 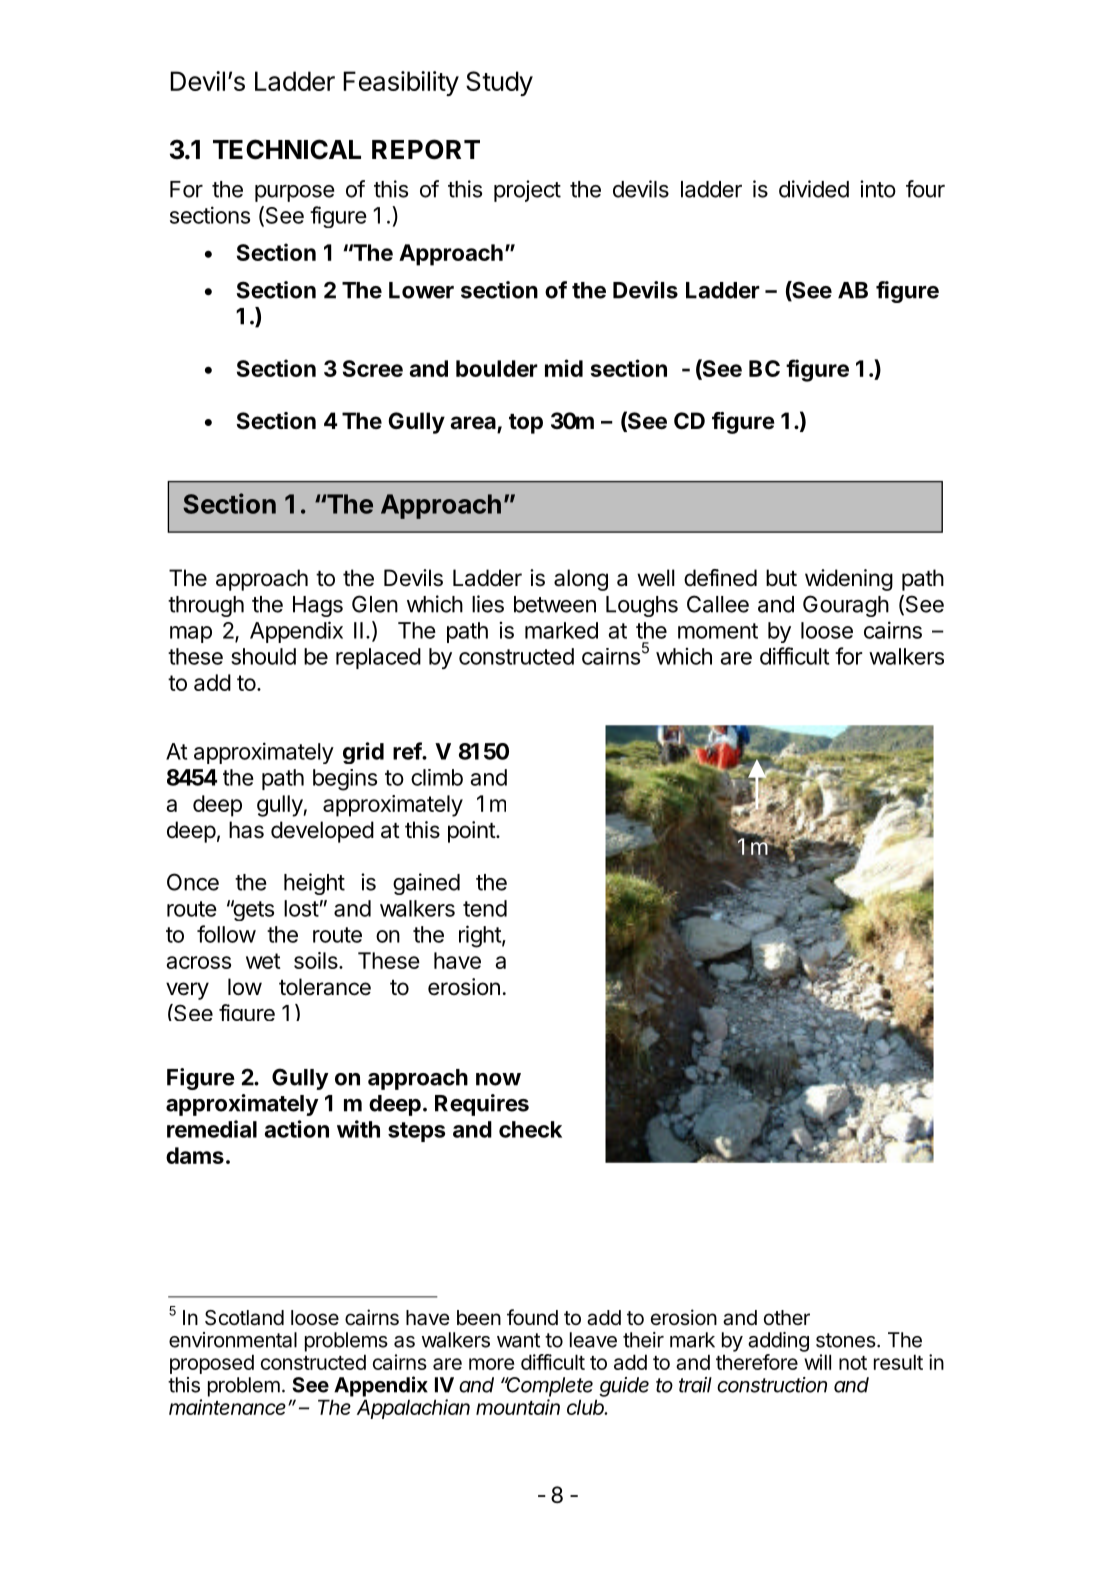 What do you see at coordinates (345, 780) in the screenshot?
I see `begins` at bounding box center [345, 780].
